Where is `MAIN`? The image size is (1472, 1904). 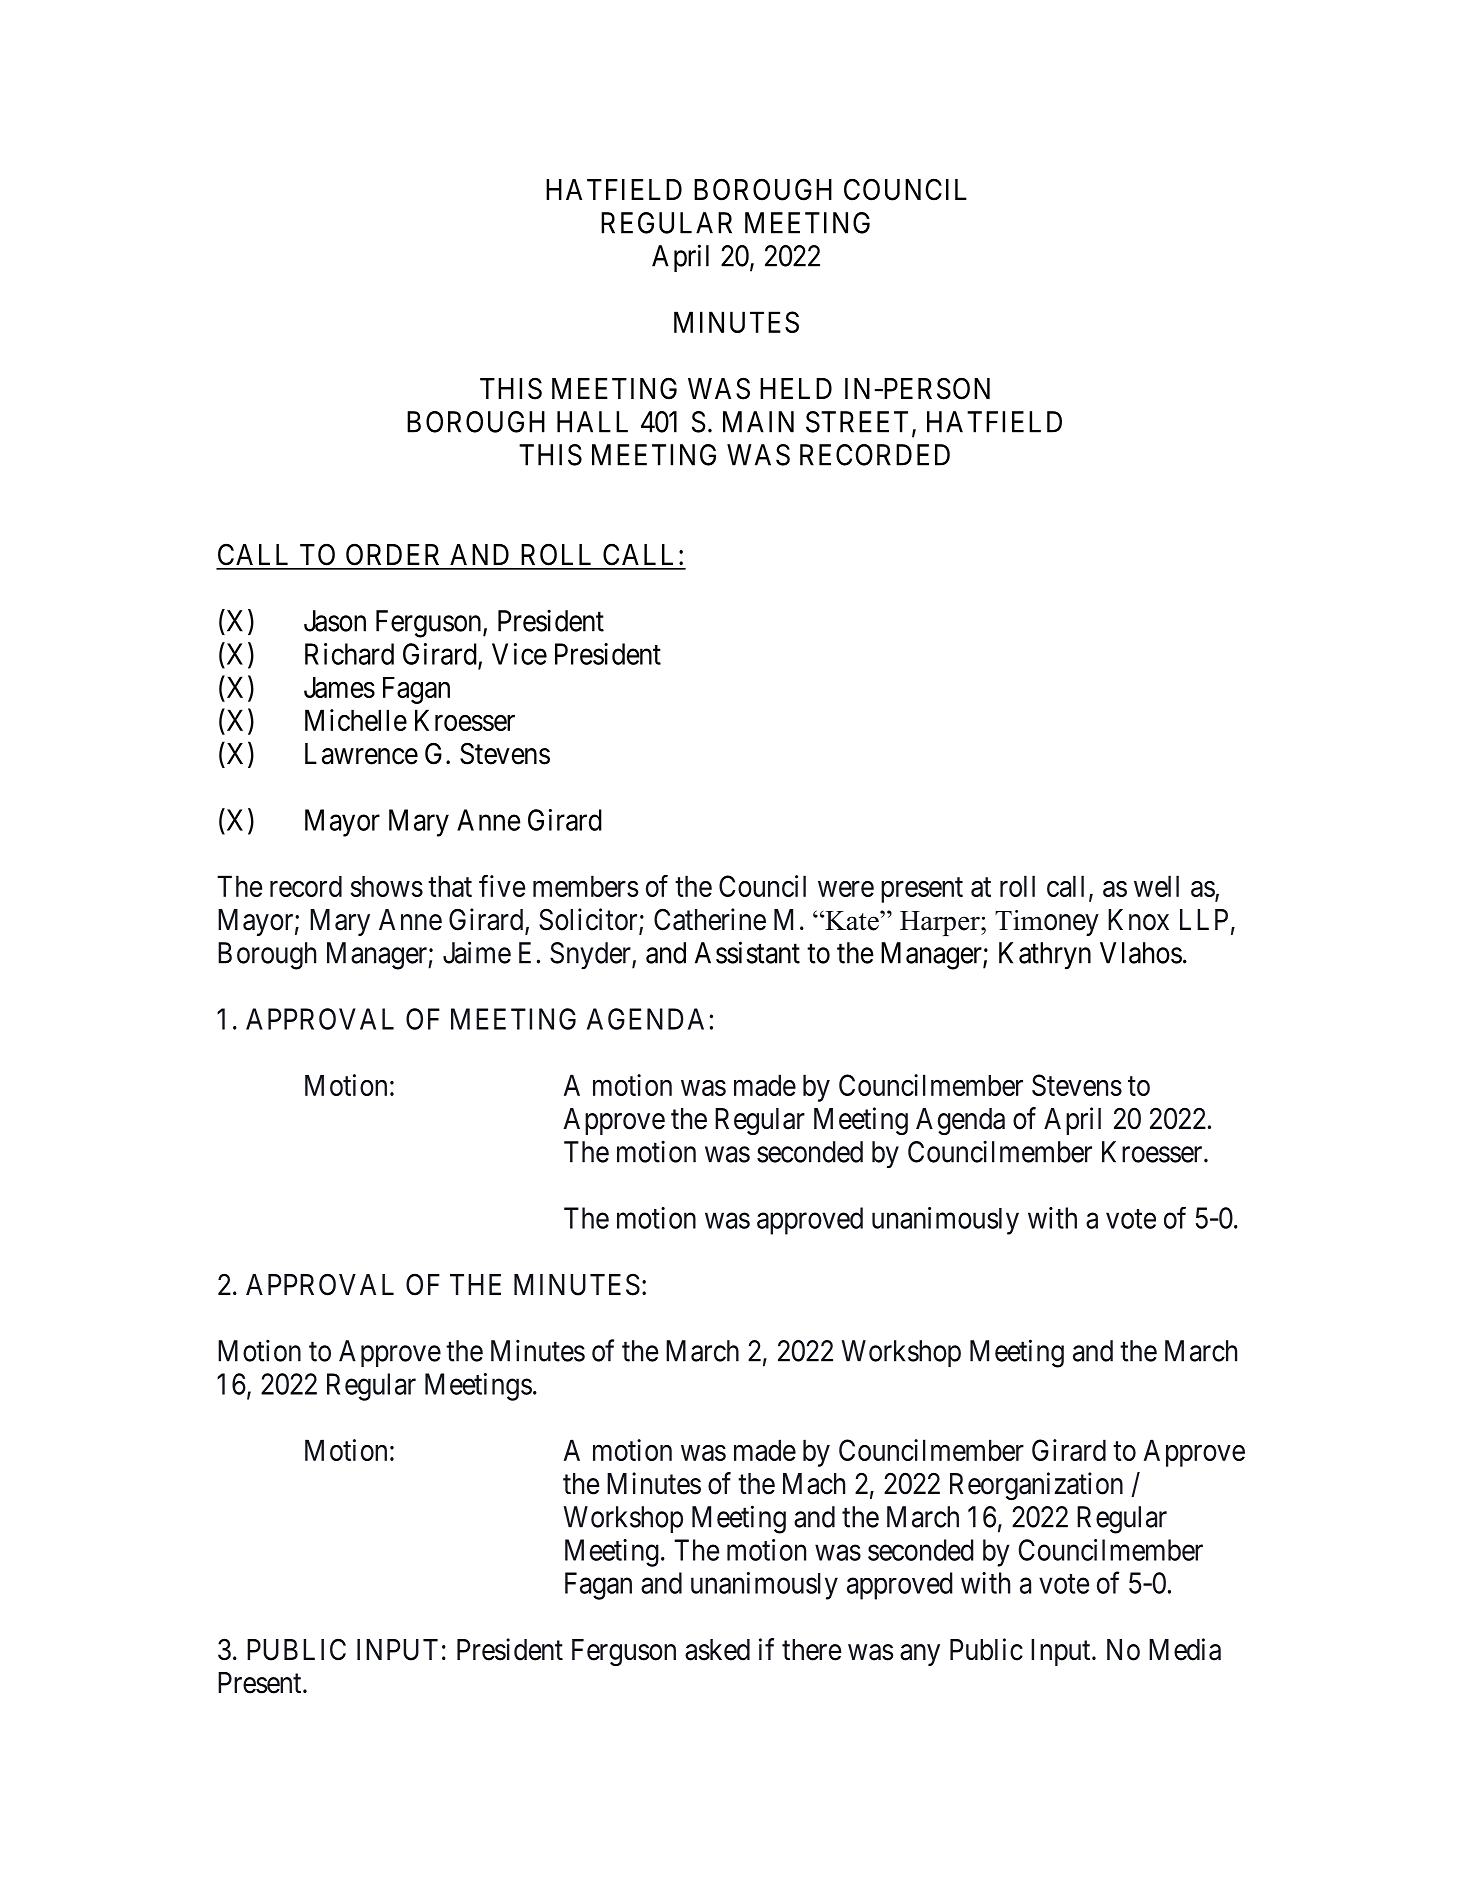
MAIN is located at coordinates (758, 422).
